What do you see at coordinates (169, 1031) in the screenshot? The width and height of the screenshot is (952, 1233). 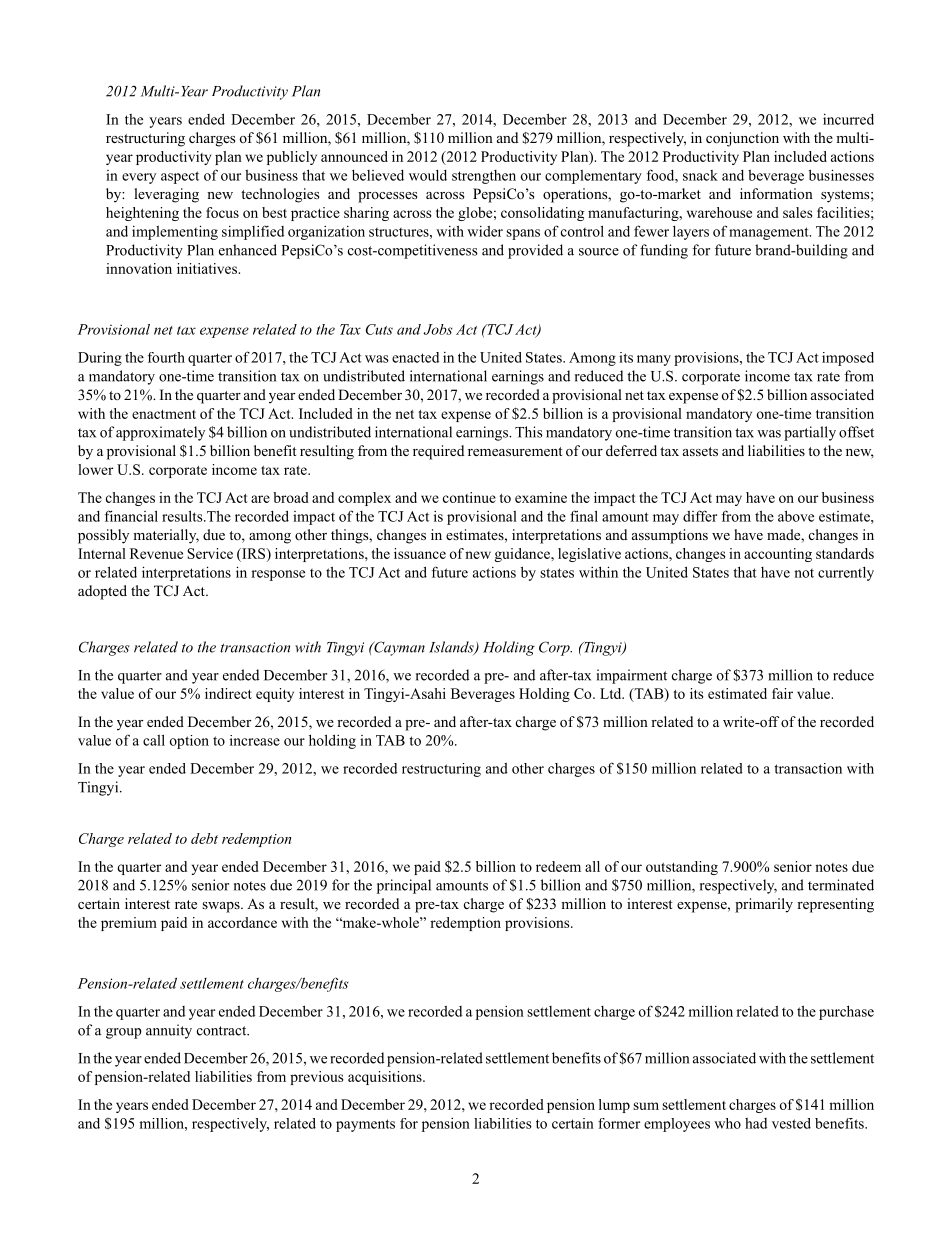 I see `annuity` at bounding box center [169, 1031].
